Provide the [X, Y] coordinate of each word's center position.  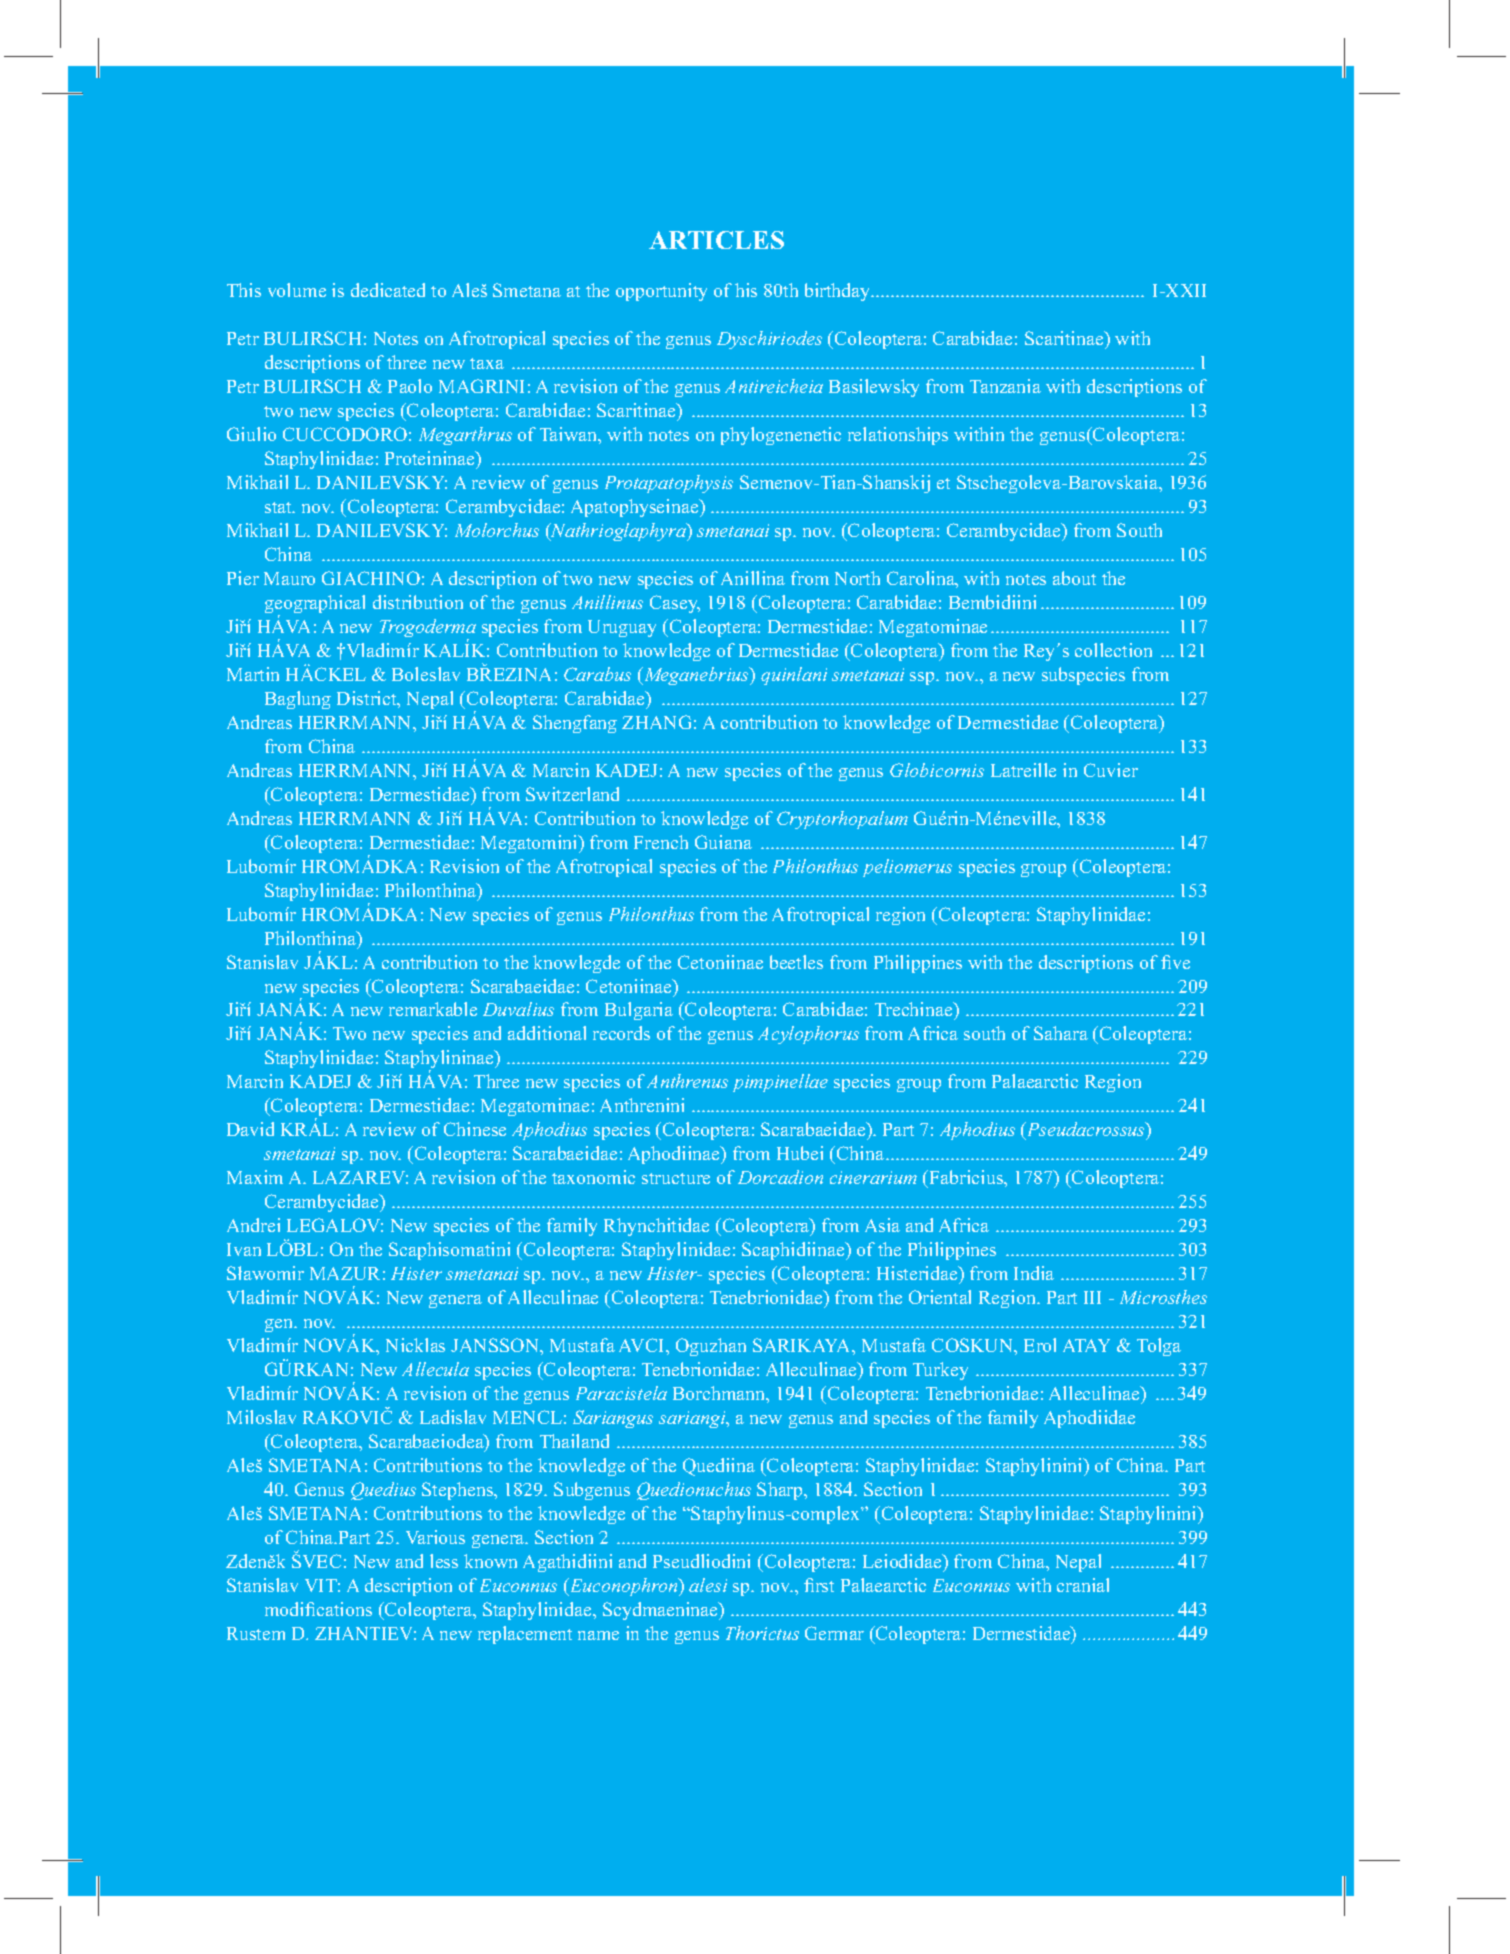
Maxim [255, 1177]
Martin [253, 674]
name [598, 1635]
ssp [923, 678]
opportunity [661, 292]
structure [676, 1178]
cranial [1083, 1585]
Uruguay [622, 628]
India [1034, 1273]
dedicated [388, 290]
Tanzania [1005, 386]
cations [344, 1609]
